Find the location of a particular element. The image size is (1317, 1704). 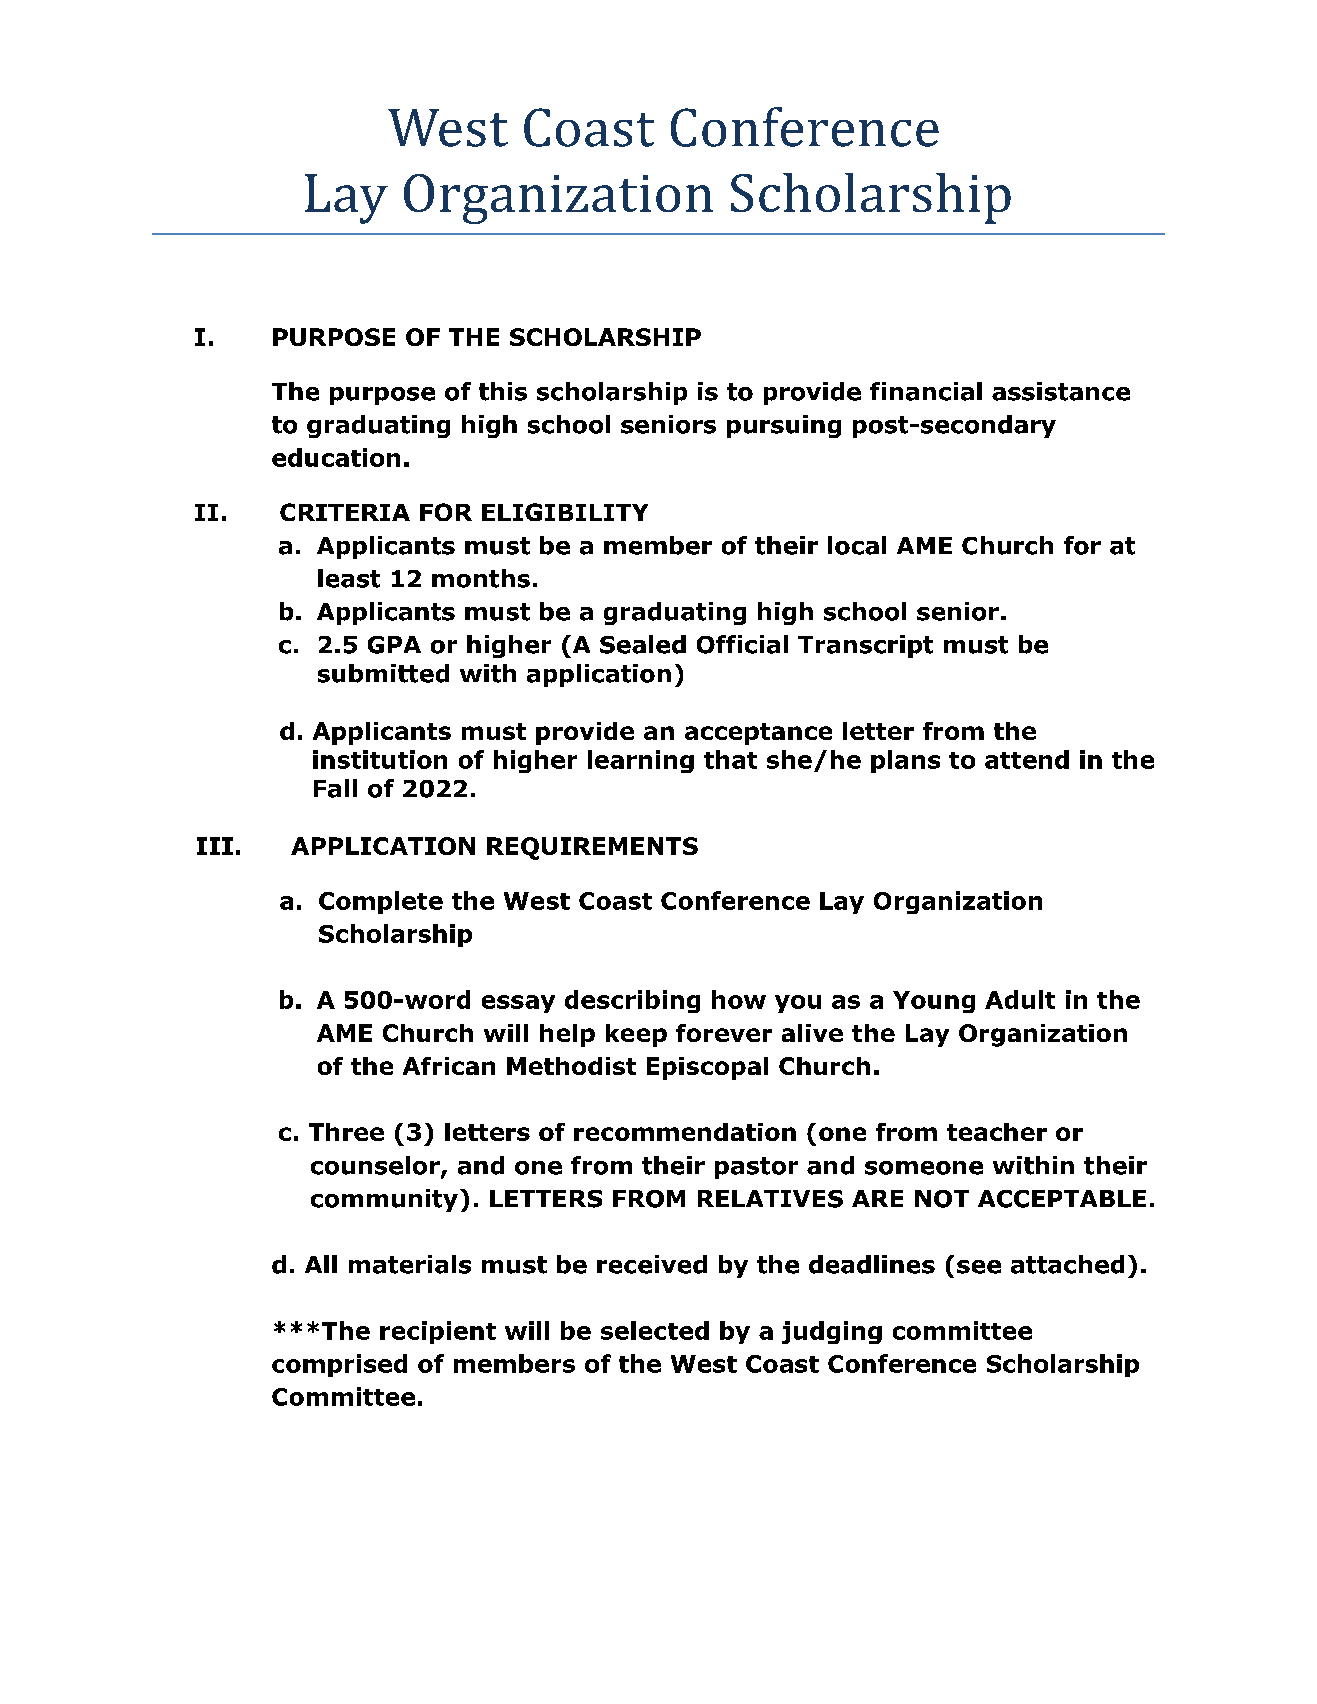

comprised is located at coordinates (339, 1365).
